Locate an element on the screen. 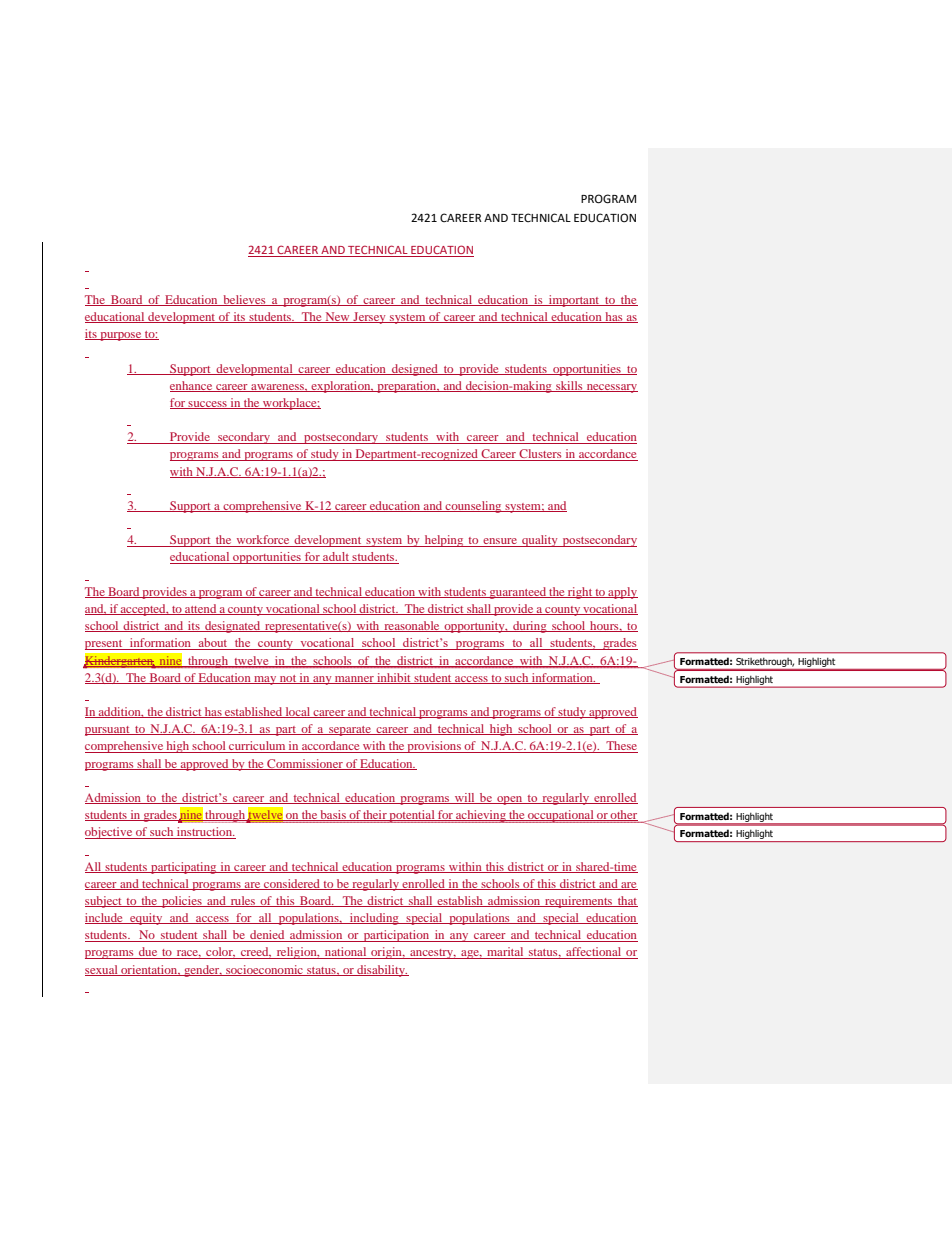 This screenshot has height=1233, width=952. national is located at coordinates (346, 953).
